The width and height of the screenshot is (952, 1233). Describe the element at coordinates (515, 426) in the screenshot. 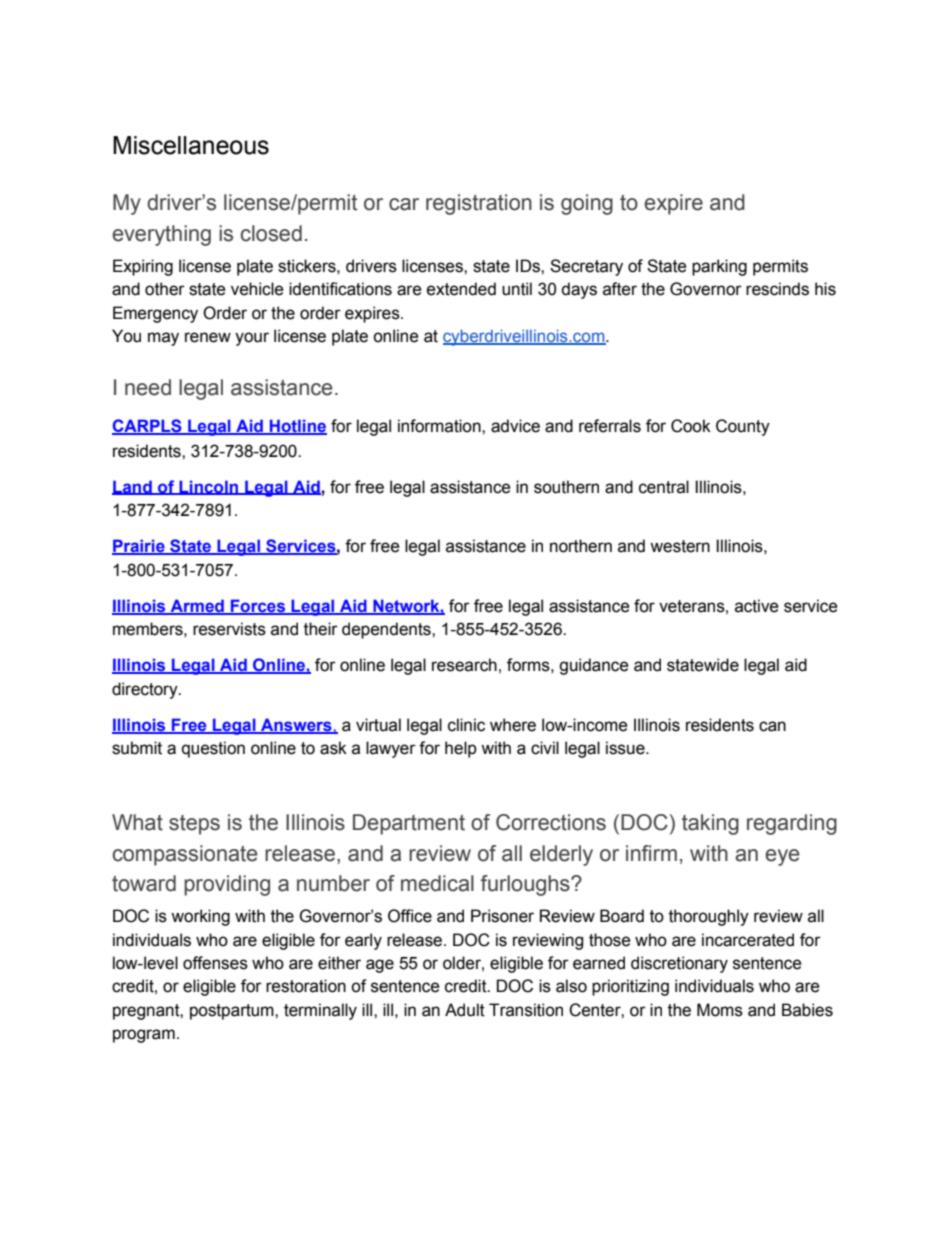

I see `advice` at that location.
